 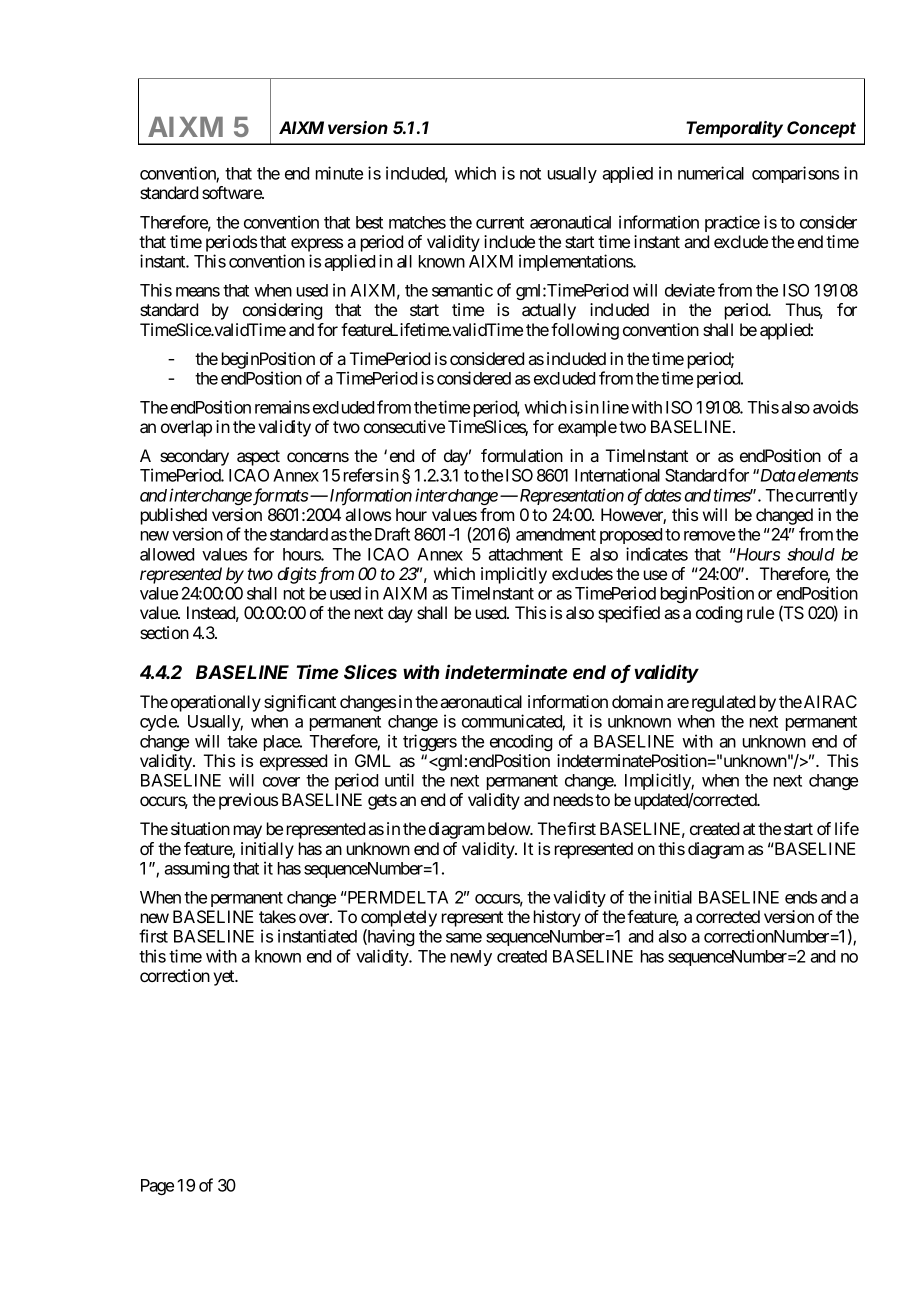 What do you see at coordinates (369, 222) in the screenshot?
I see `best` at bounding box center [369, 222].
